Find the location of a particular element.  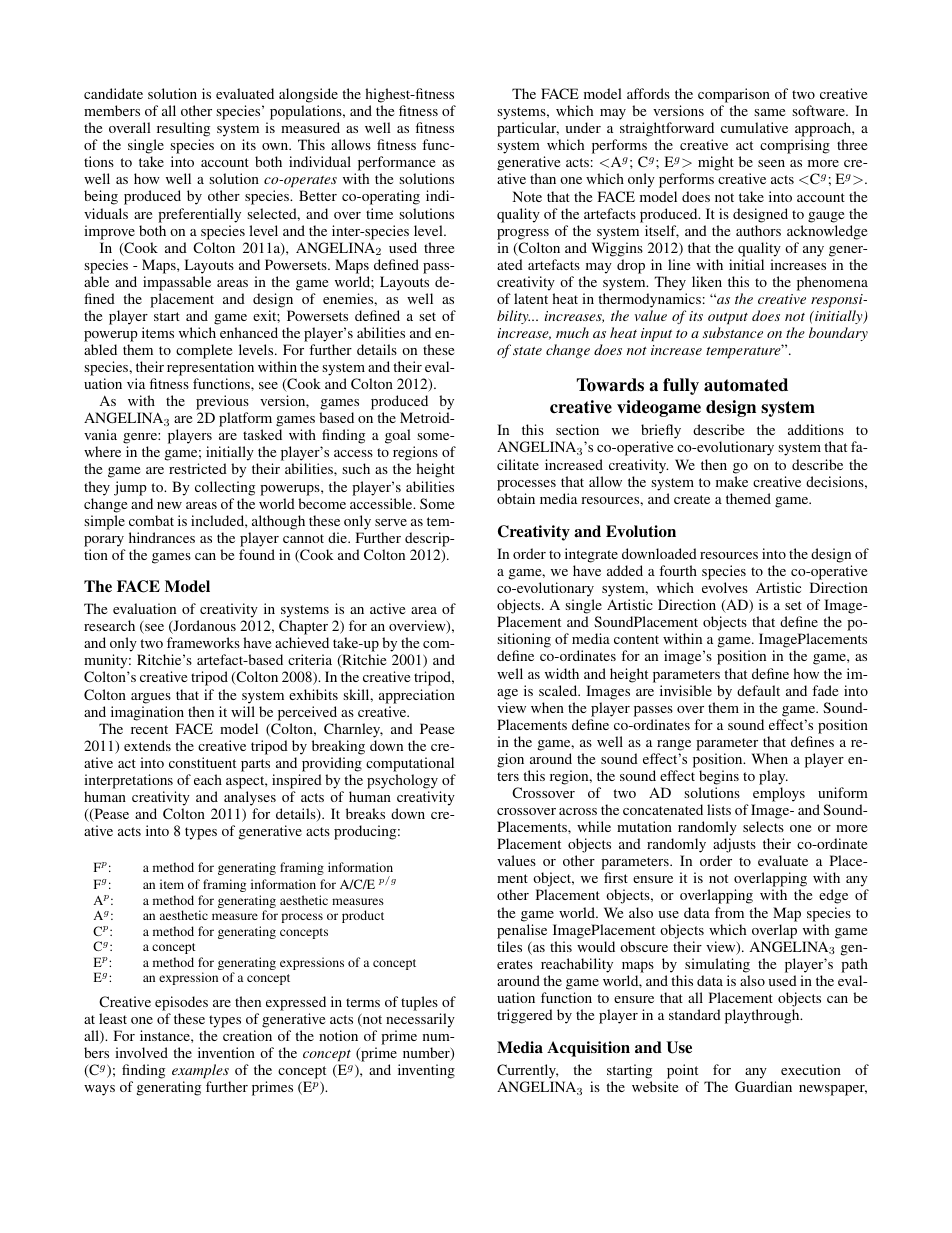

same is located at coordinates (769, 112).
